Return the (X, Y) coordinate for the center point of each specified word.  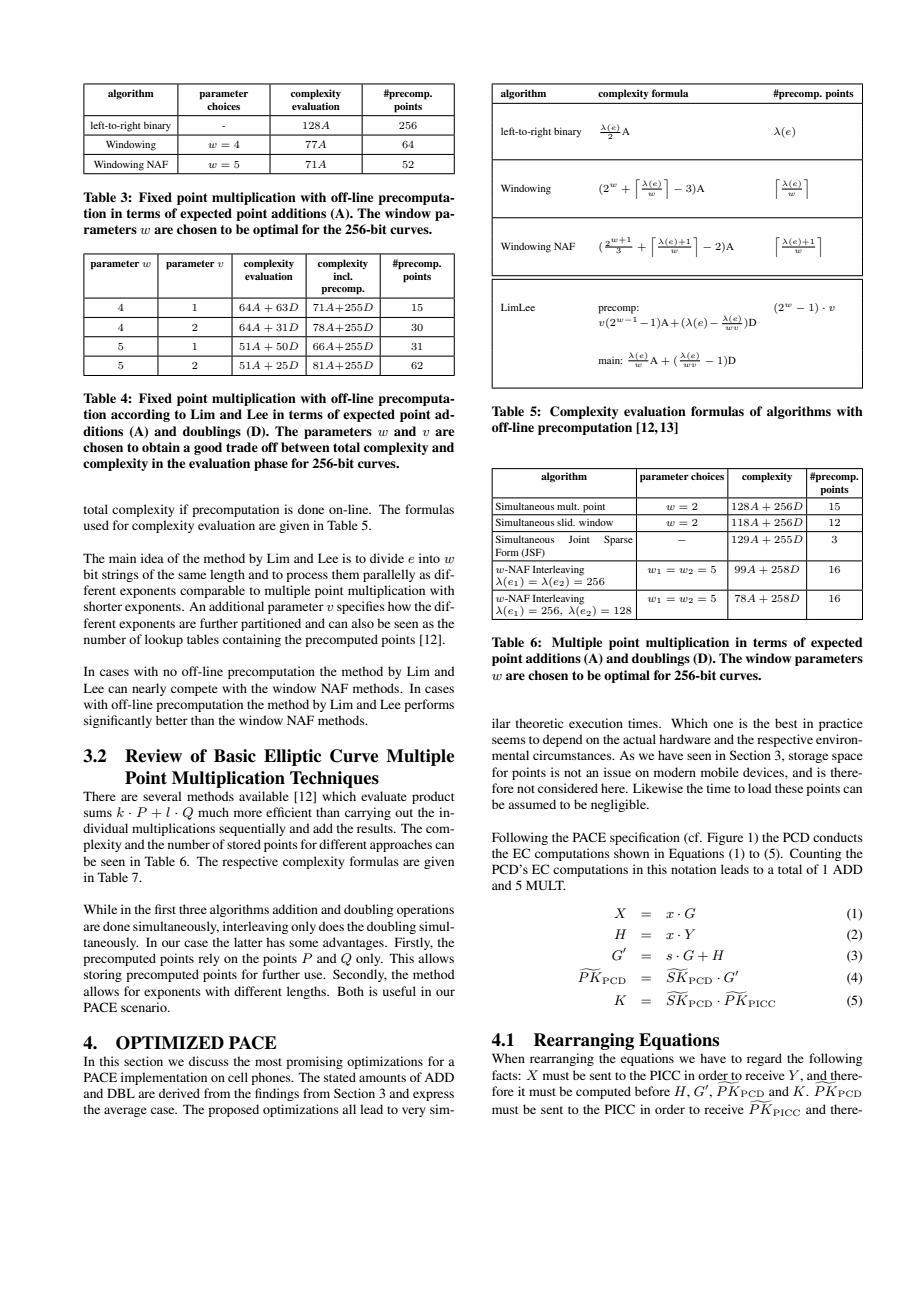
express (433, 1096)
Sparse (618, 540)
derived (179, 1093)
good (208, 448)
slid (566, 522)
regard (764, 1059)
